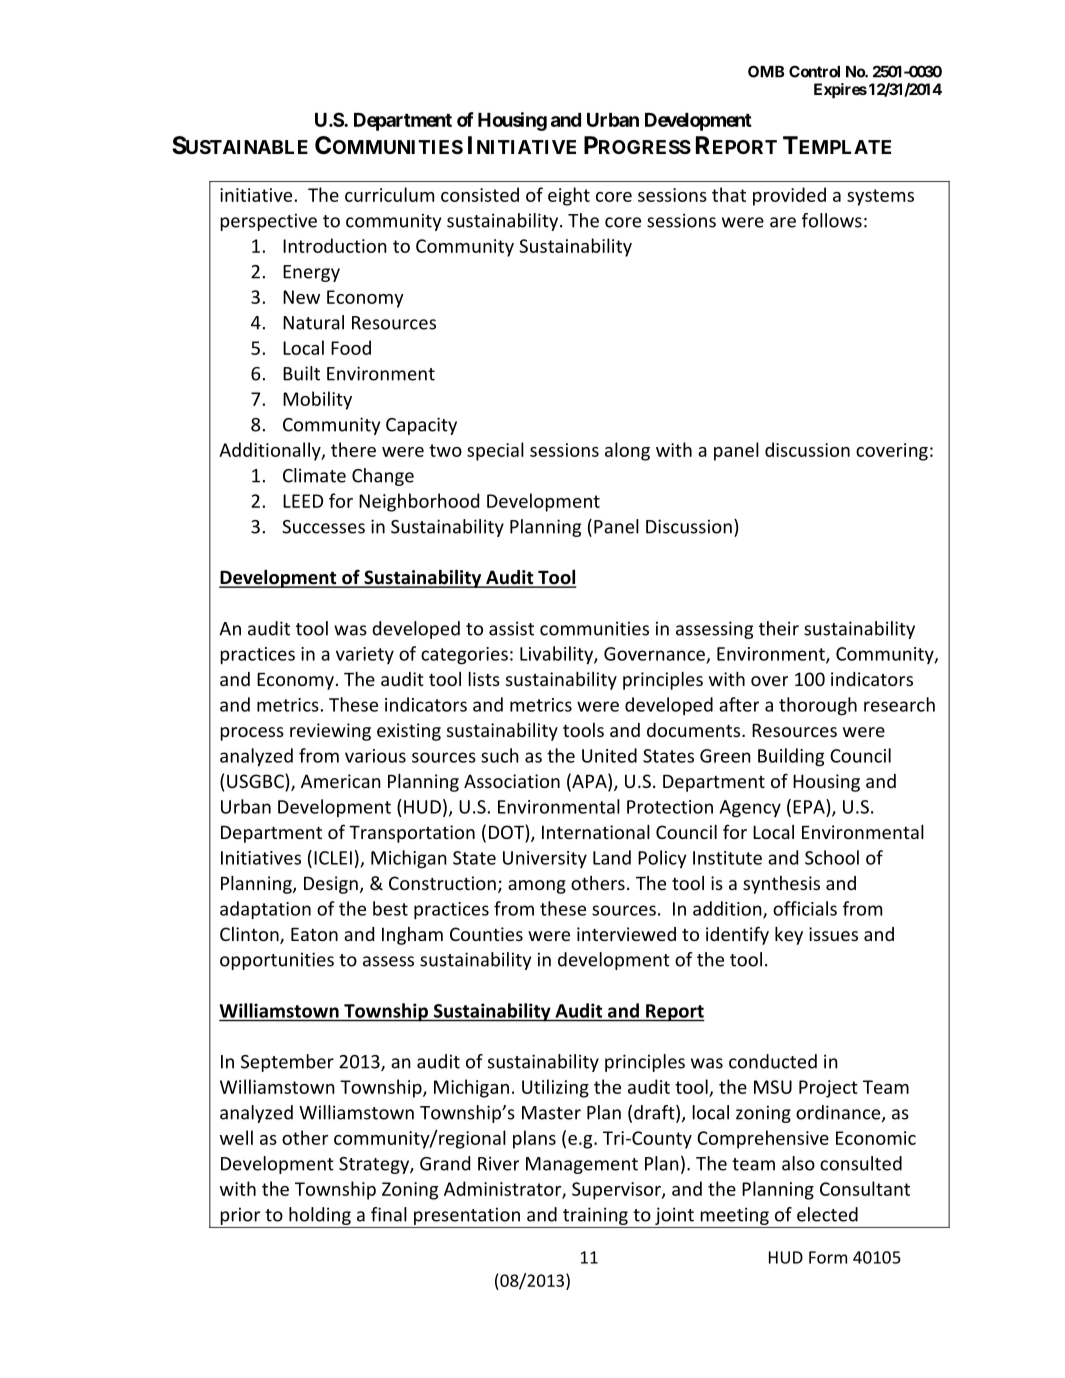 The height and width of the image is (1378, 1065). I want to click on assist, so click(511, 628).
